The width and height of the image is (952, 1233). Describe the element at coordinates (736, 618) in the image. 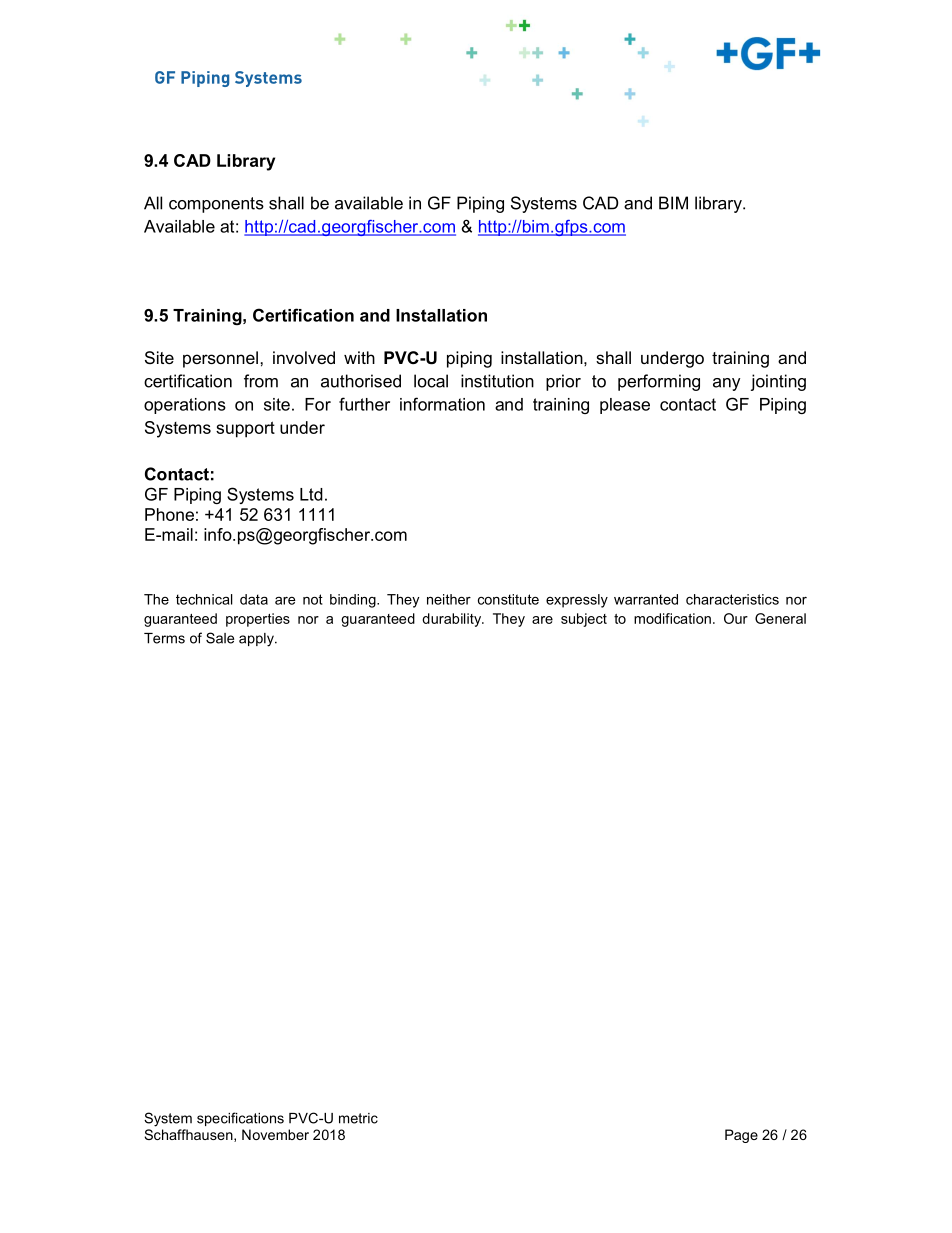

I see `Our` at that location.
